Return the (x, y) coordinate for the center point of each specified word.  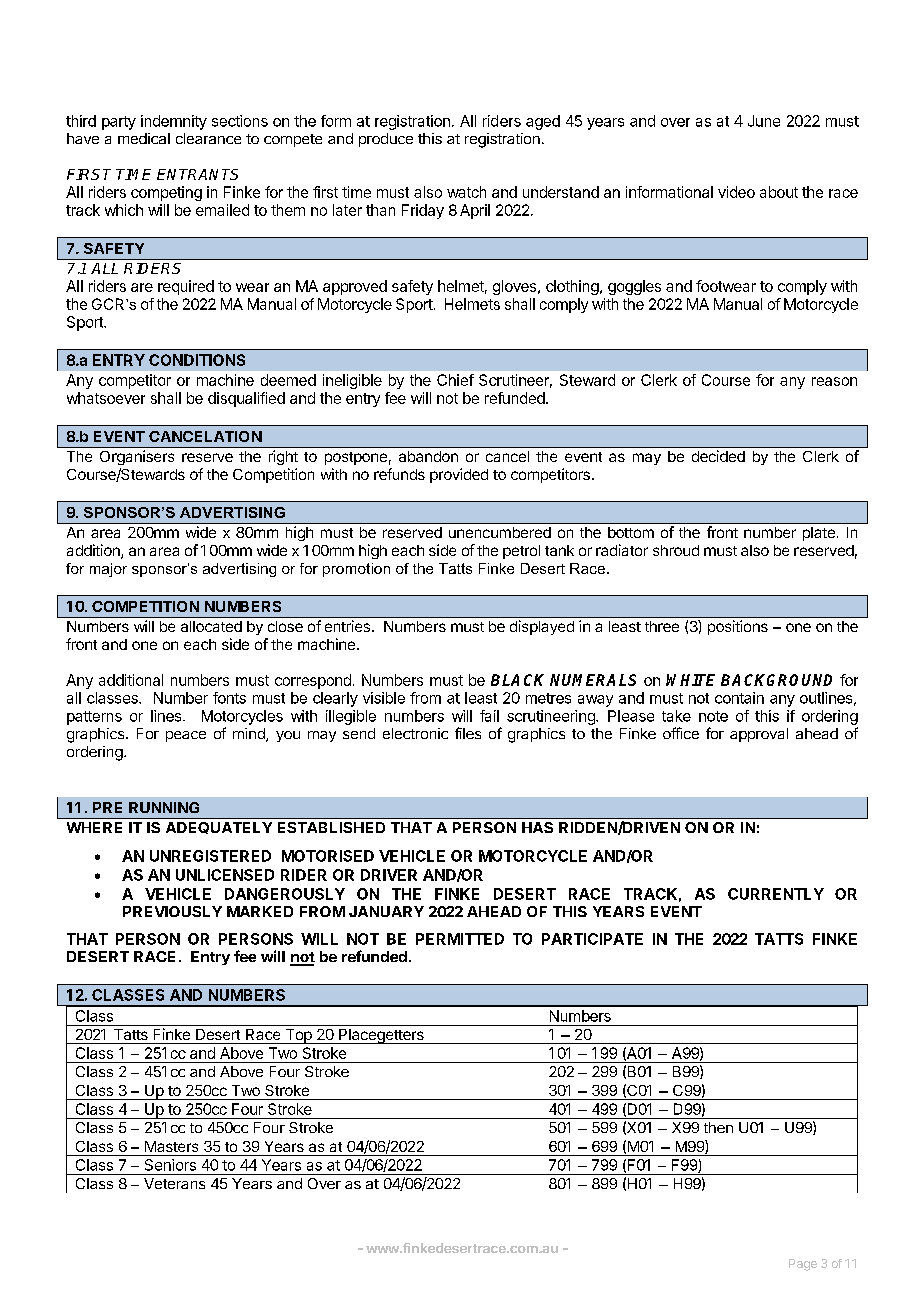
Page (803, 1265)
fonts (229, 698)
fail (489, 716)
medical (144, 138)
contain (739, 698)
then (718, 1127)
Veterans (174, 1183)
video (736, 192)
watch (466, 192)
